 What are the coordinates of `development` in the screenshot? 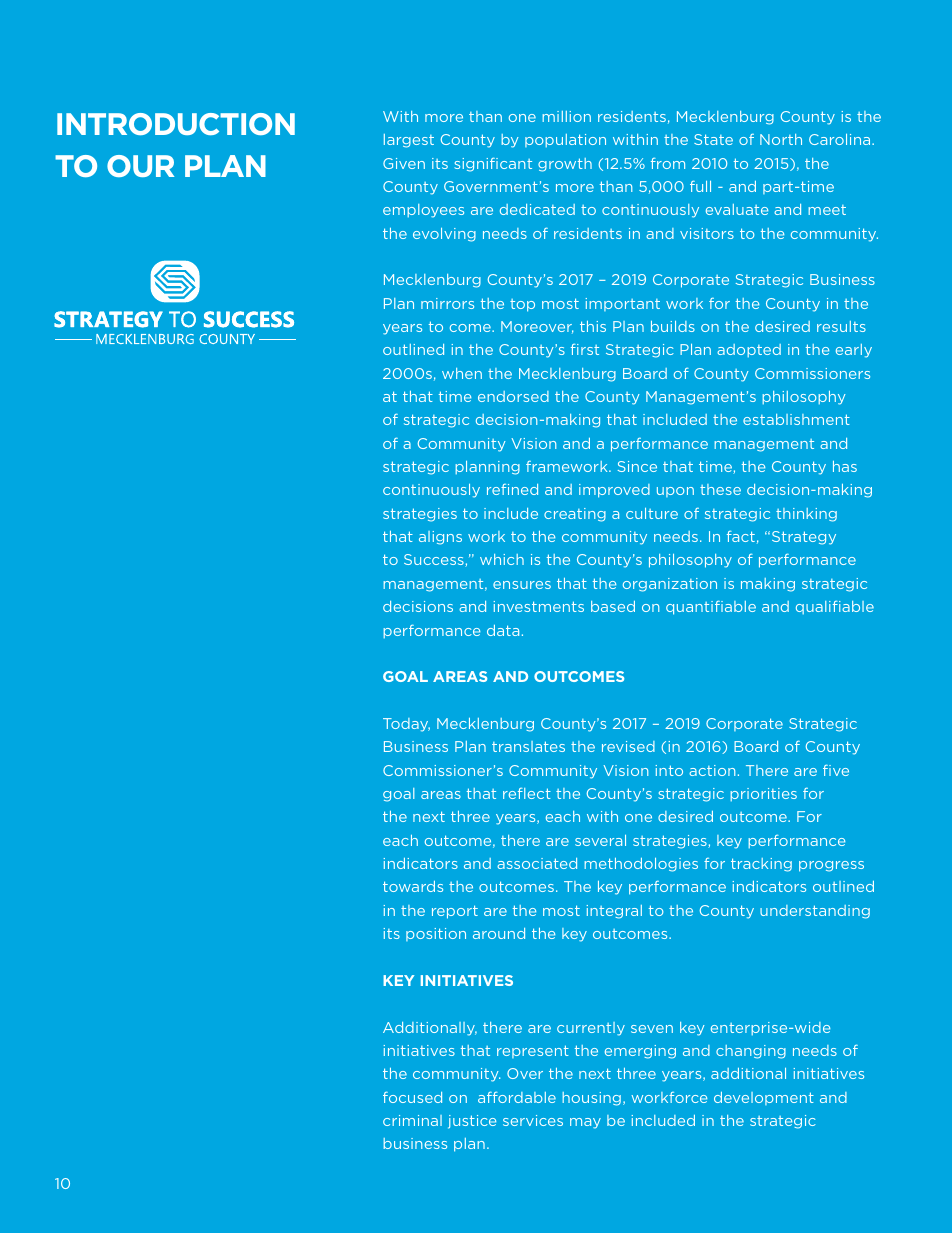 It's located at (764, 1098).
